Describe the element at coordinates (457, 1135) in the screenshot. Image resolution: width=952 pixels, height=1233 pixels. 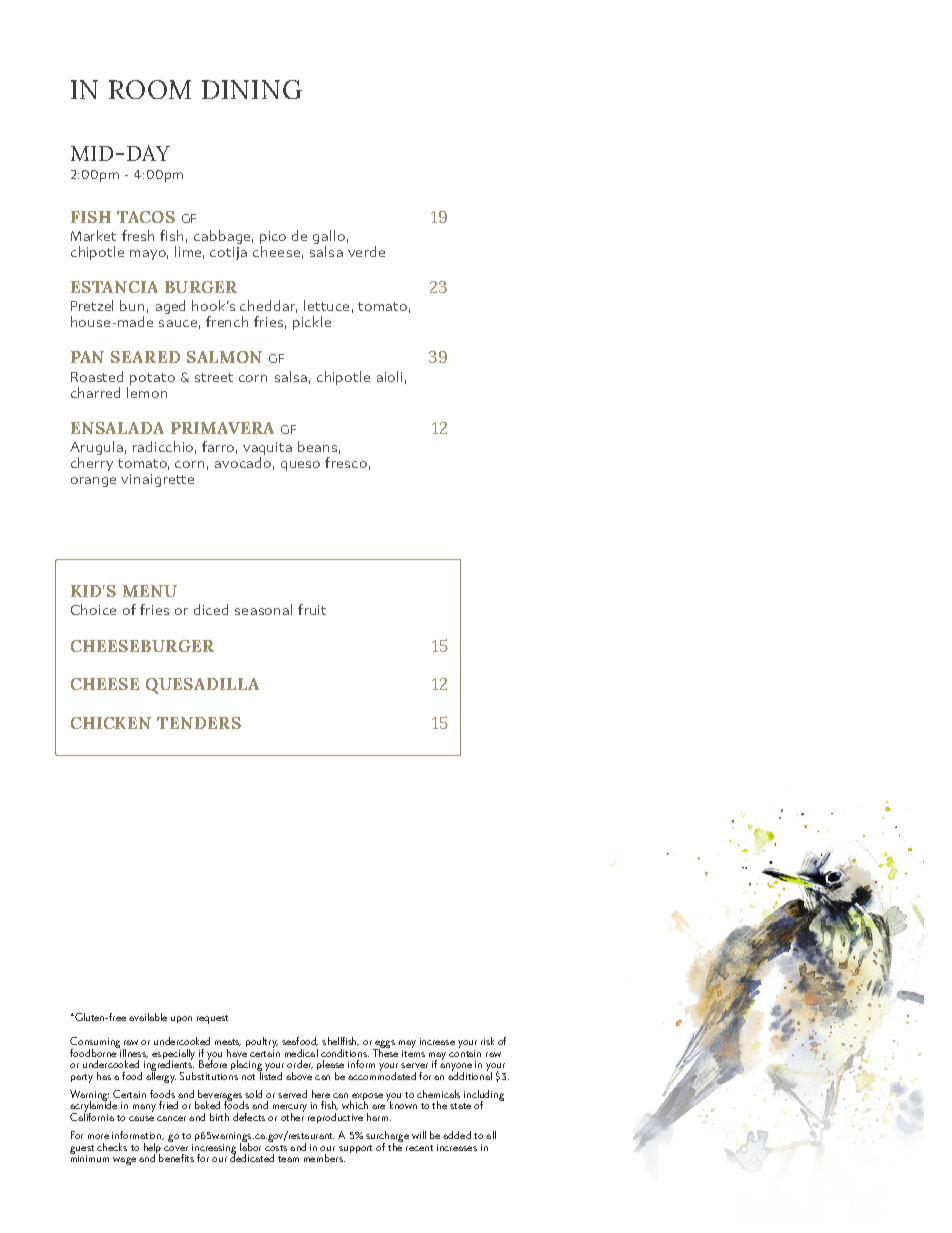
I see `added` at that location.
